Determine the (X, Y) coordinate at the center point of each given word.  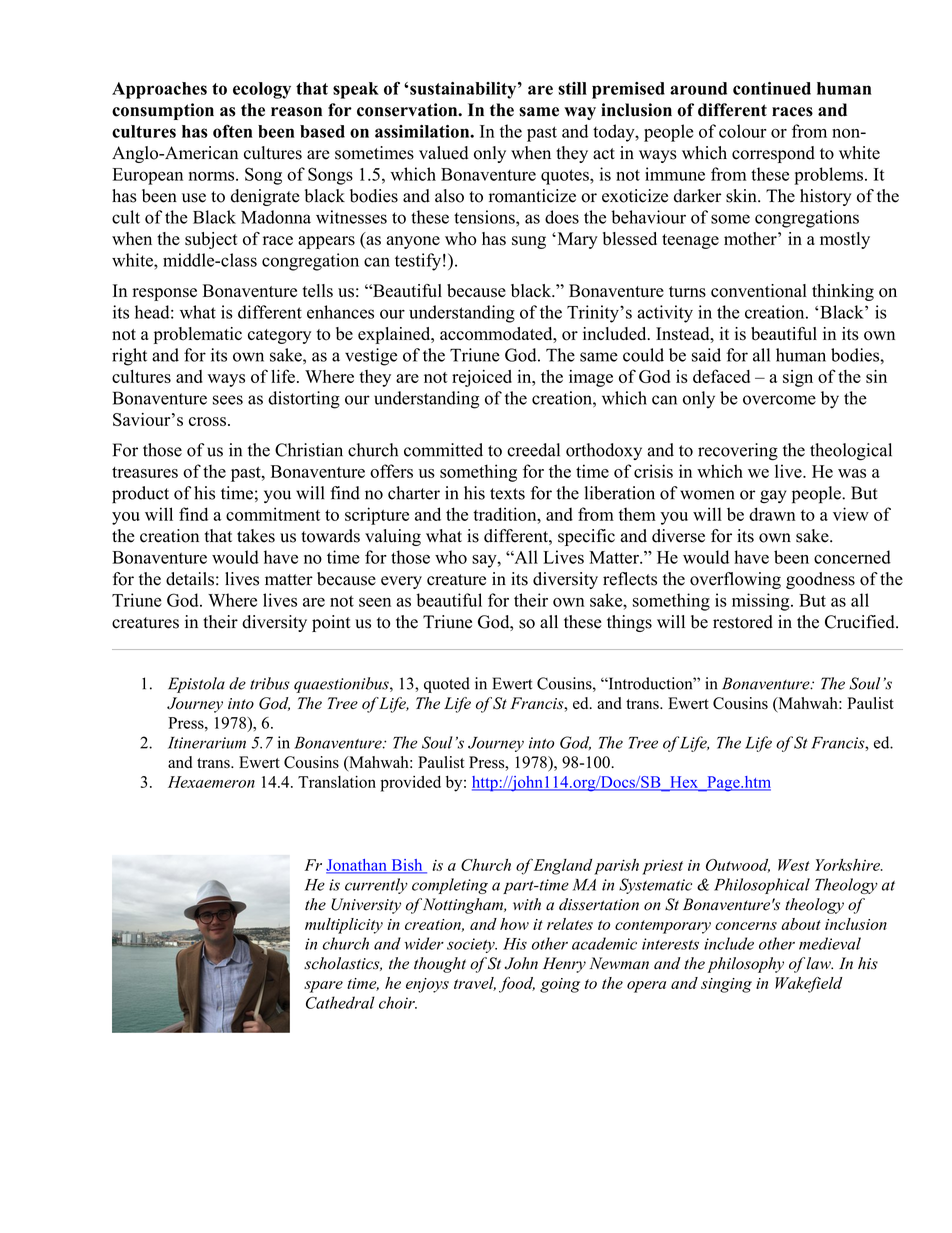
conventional (759, 291)
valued (443, 153)
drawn (772, 514)
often (233, 131)
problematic (198, 335)
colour (743, 131)
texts (507, 494)
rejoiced (482, 378)
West (794, 865)
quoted (447, 685)
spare (323, 987)
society (472, 945)
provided (411, 784)
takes (256, 536)
